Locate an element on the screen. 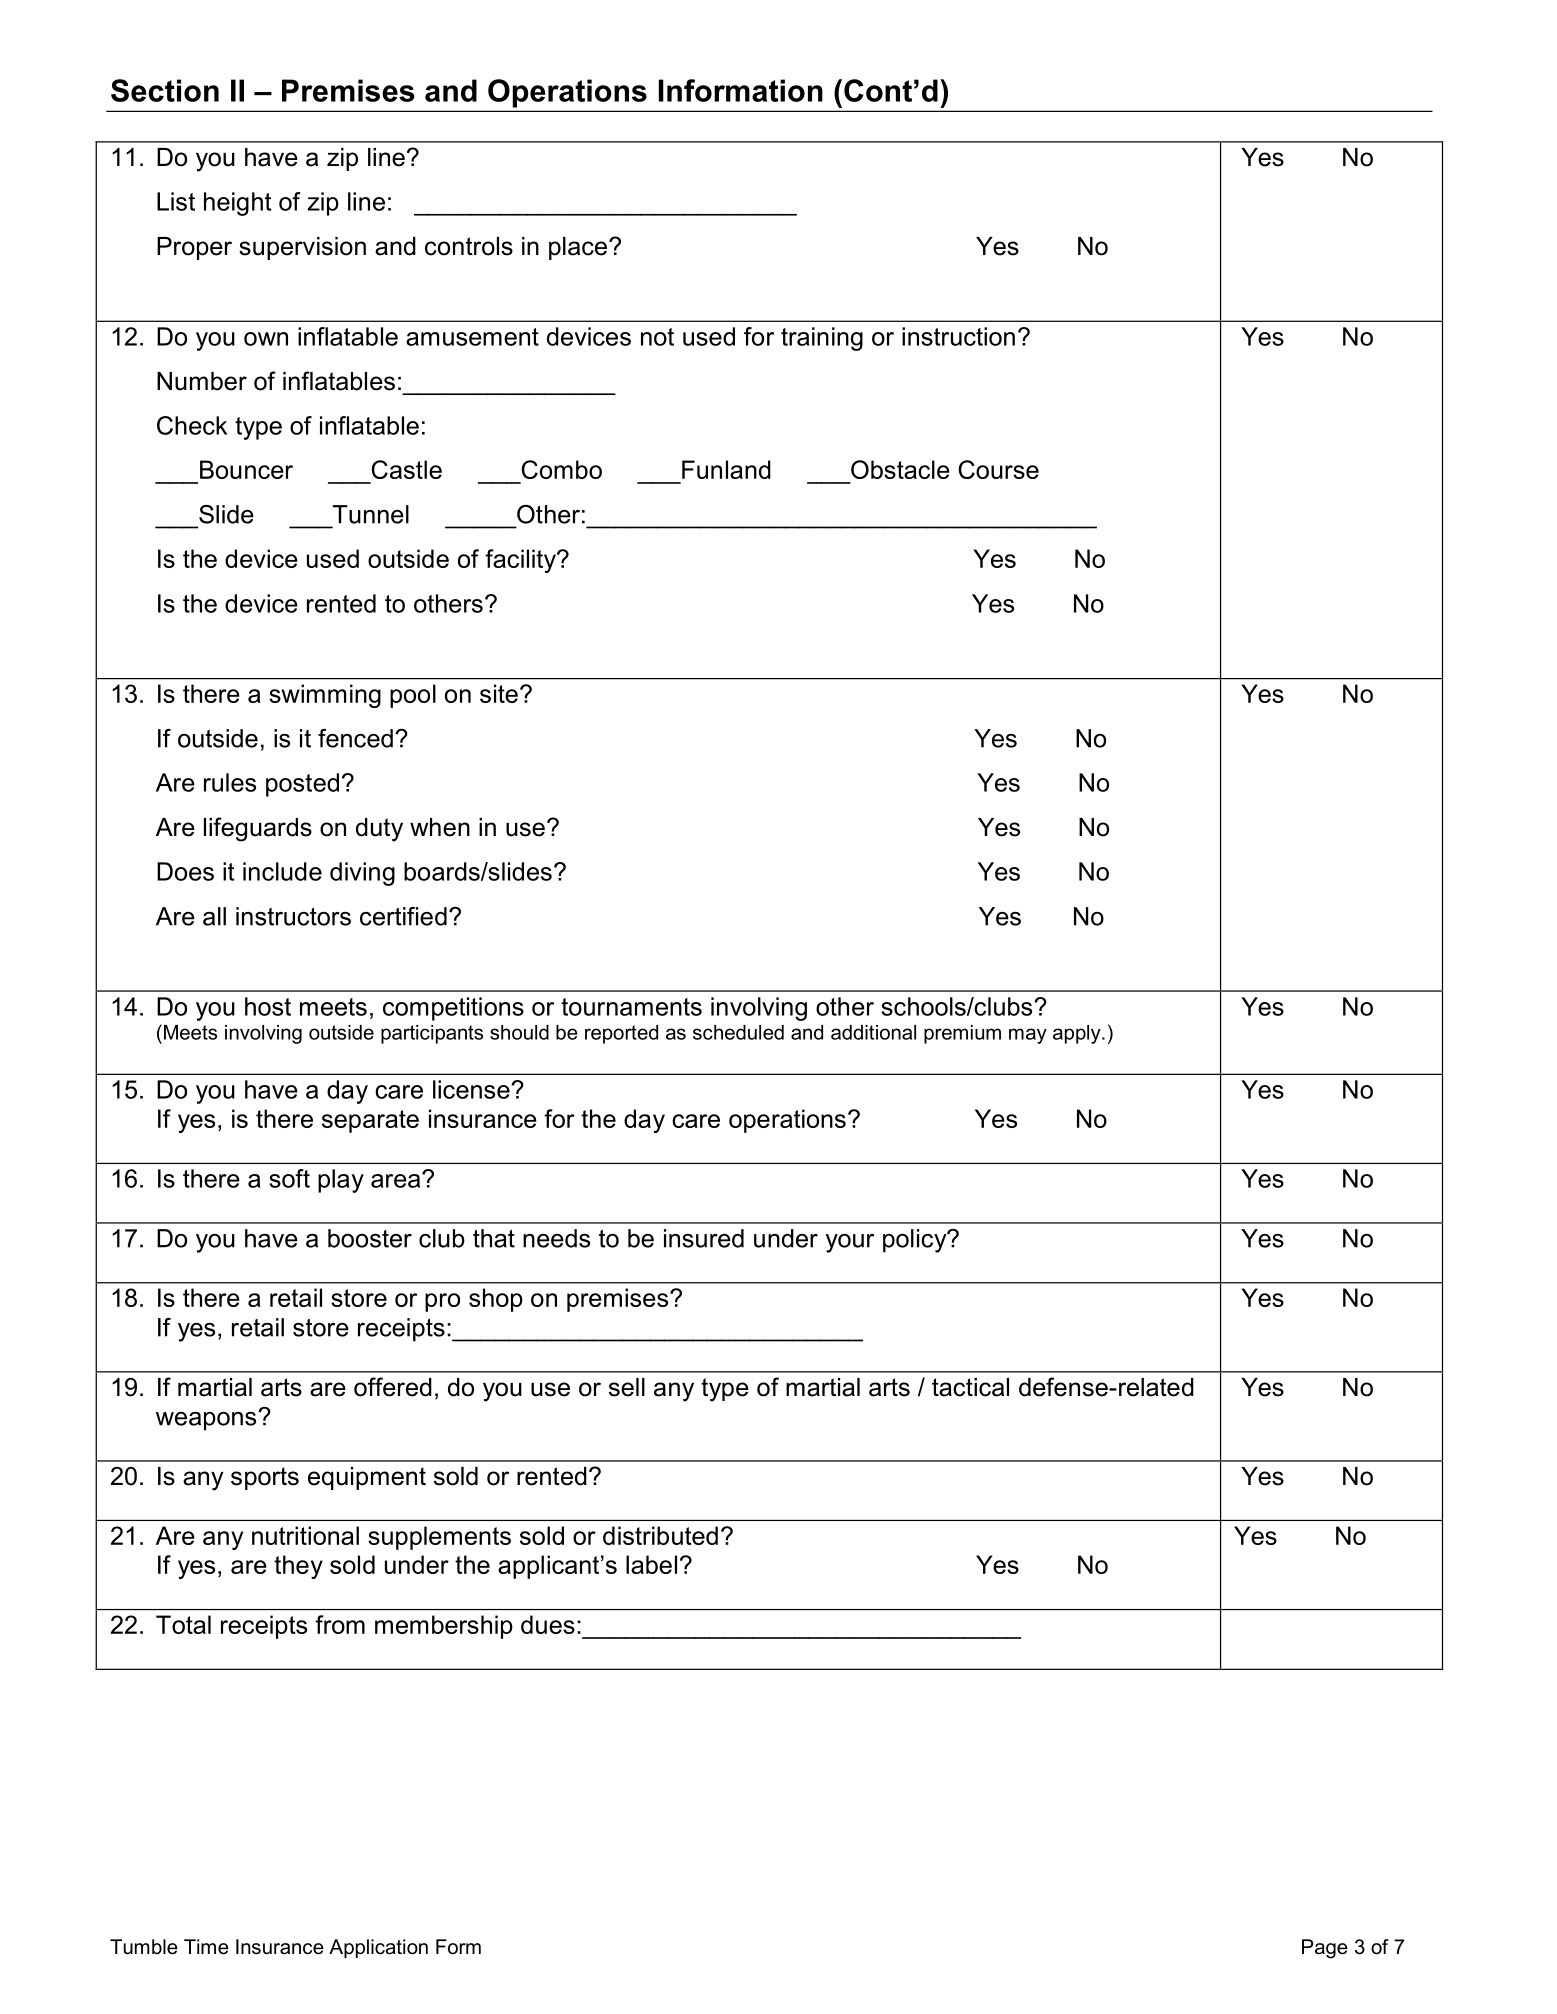 The height and width of the screenshot is (2014, 1557). site is located at coordinates (499, 693).
